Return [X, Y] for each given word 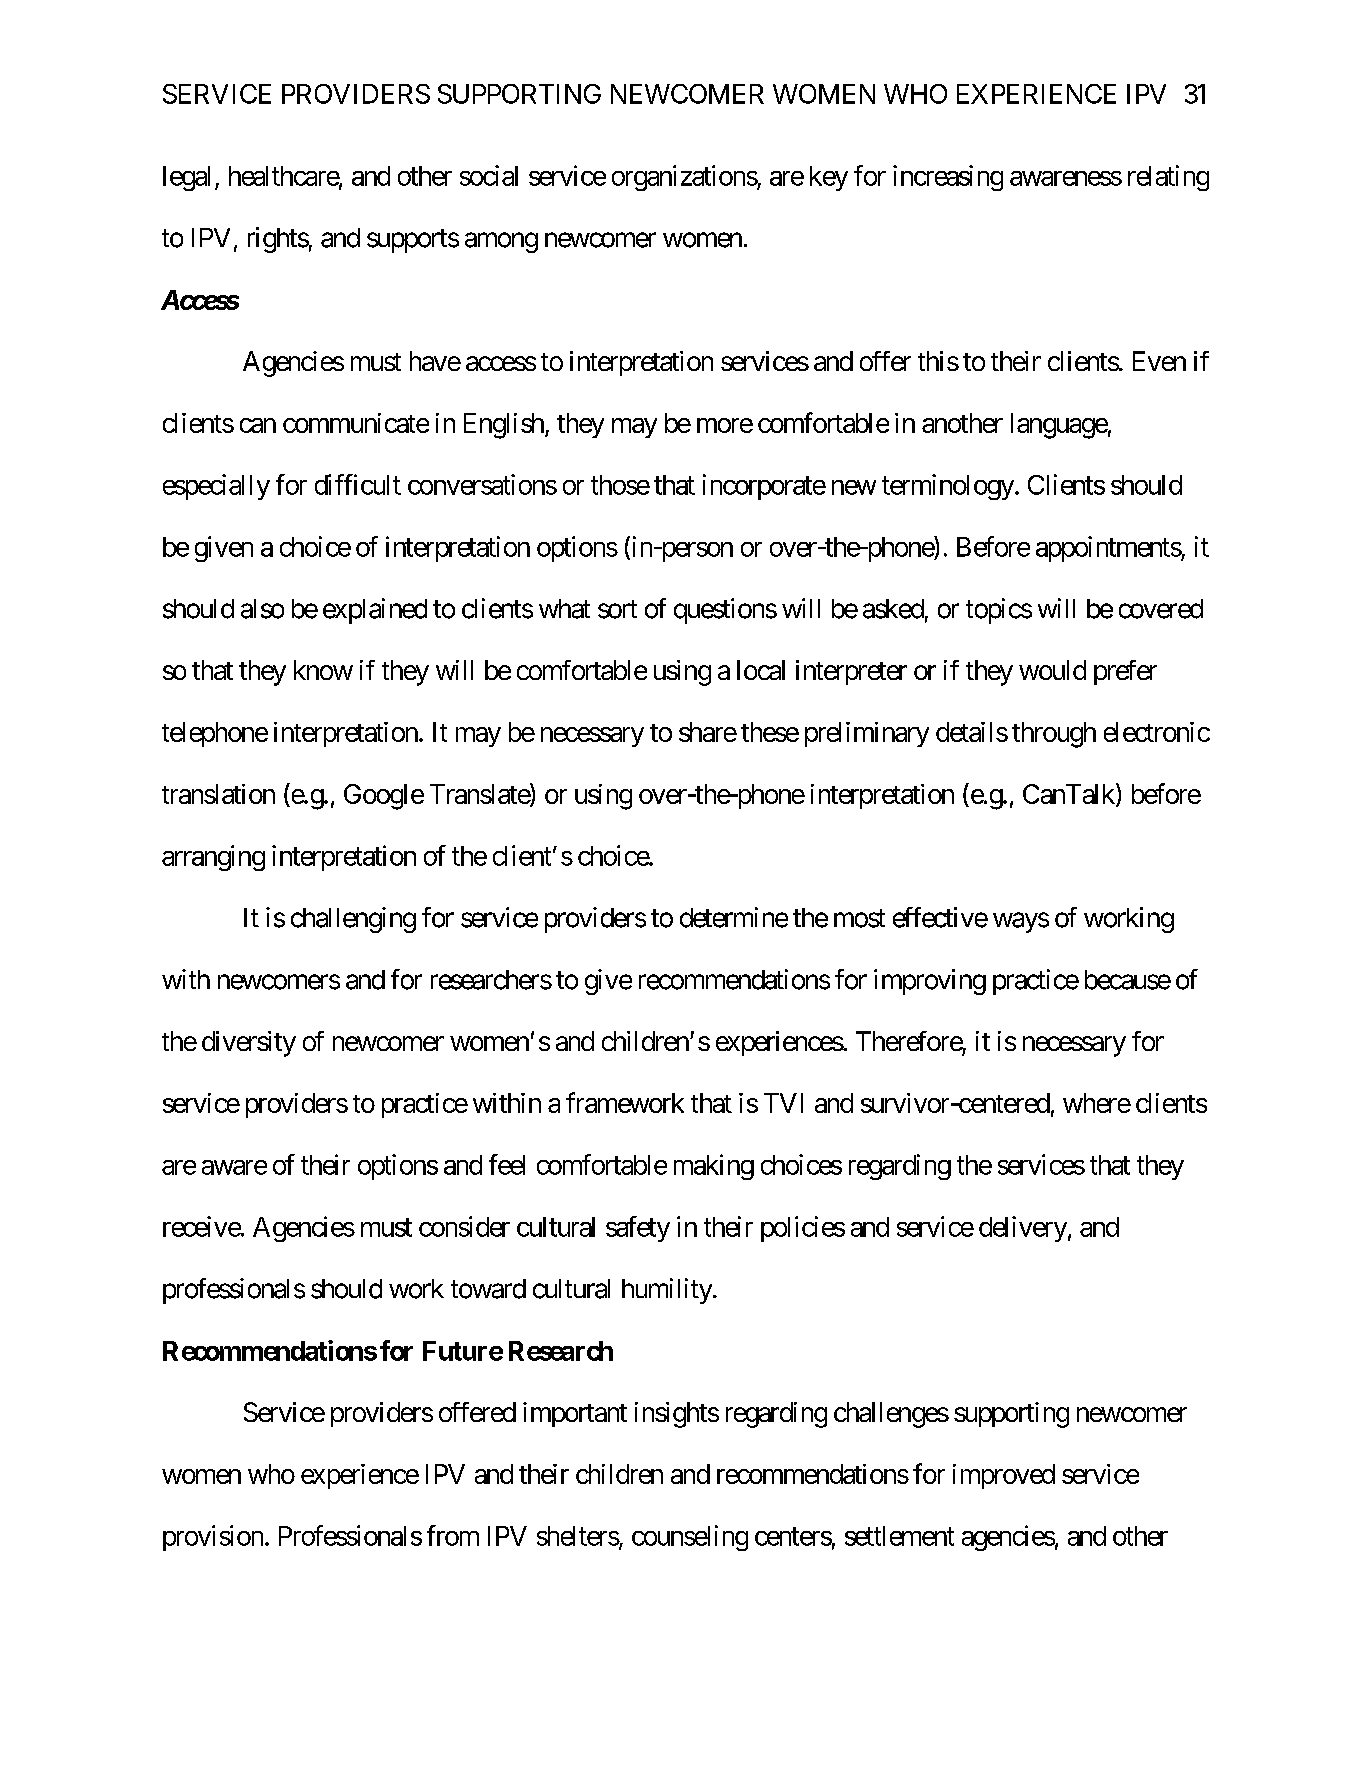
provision [213, 1538]
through [1054, 735]
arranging [213, 858]
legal [186, 178]
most [859, 918]
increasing [948, 178]
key [829, 178]
